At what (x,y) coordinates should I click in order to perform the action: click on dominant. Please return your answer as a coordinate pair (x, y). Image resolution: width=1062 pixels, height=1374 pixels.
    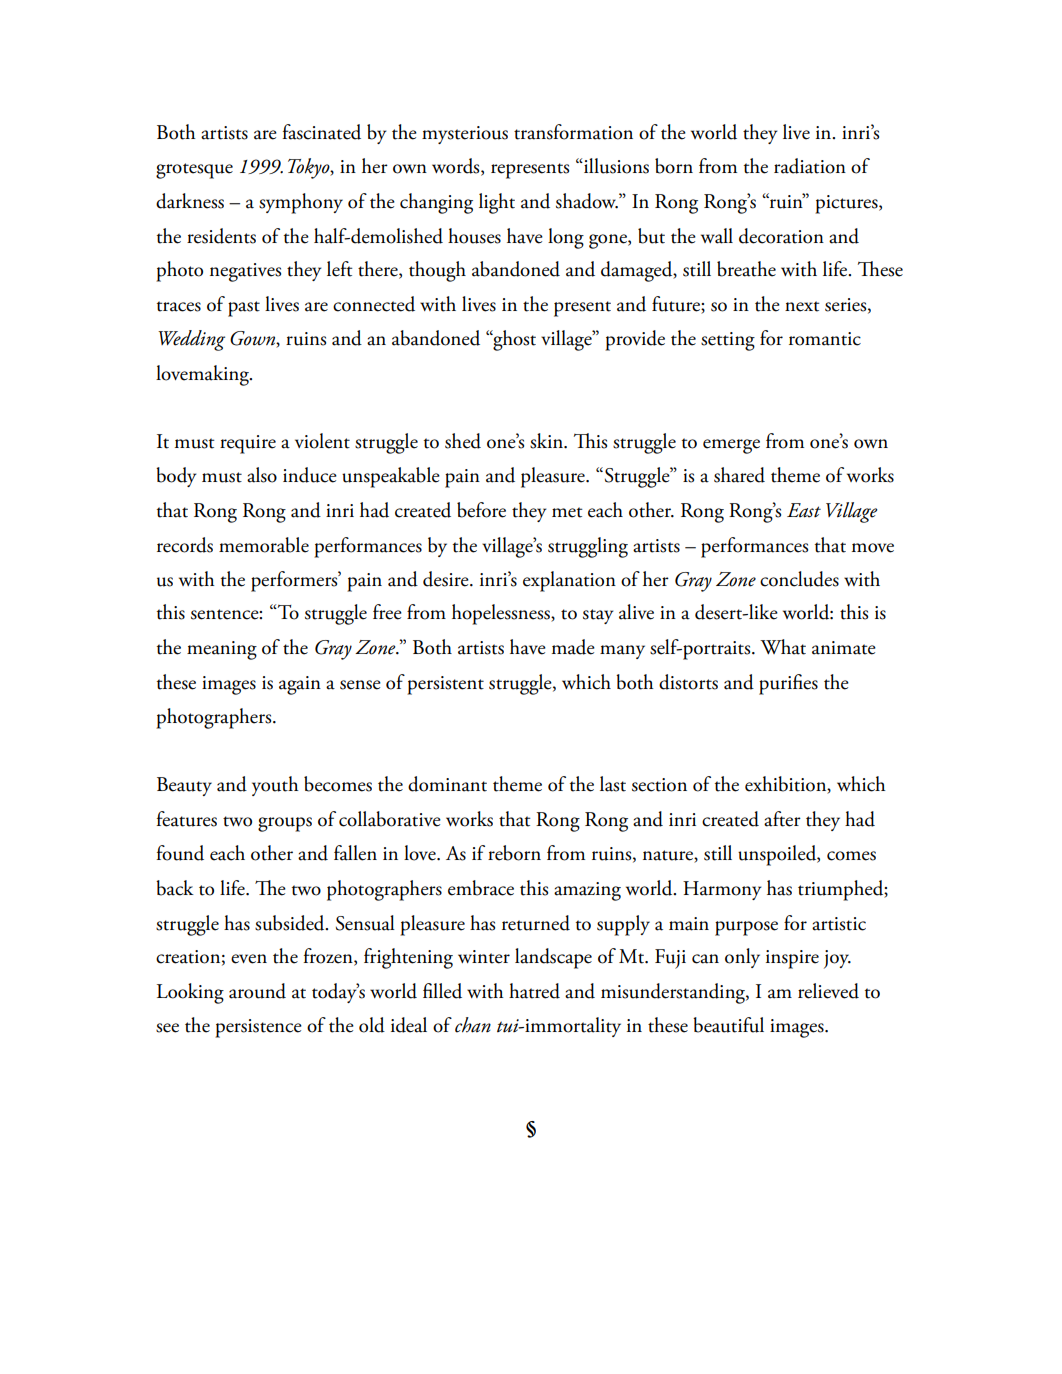
    Looking at the image, I should click on (447, 784).
